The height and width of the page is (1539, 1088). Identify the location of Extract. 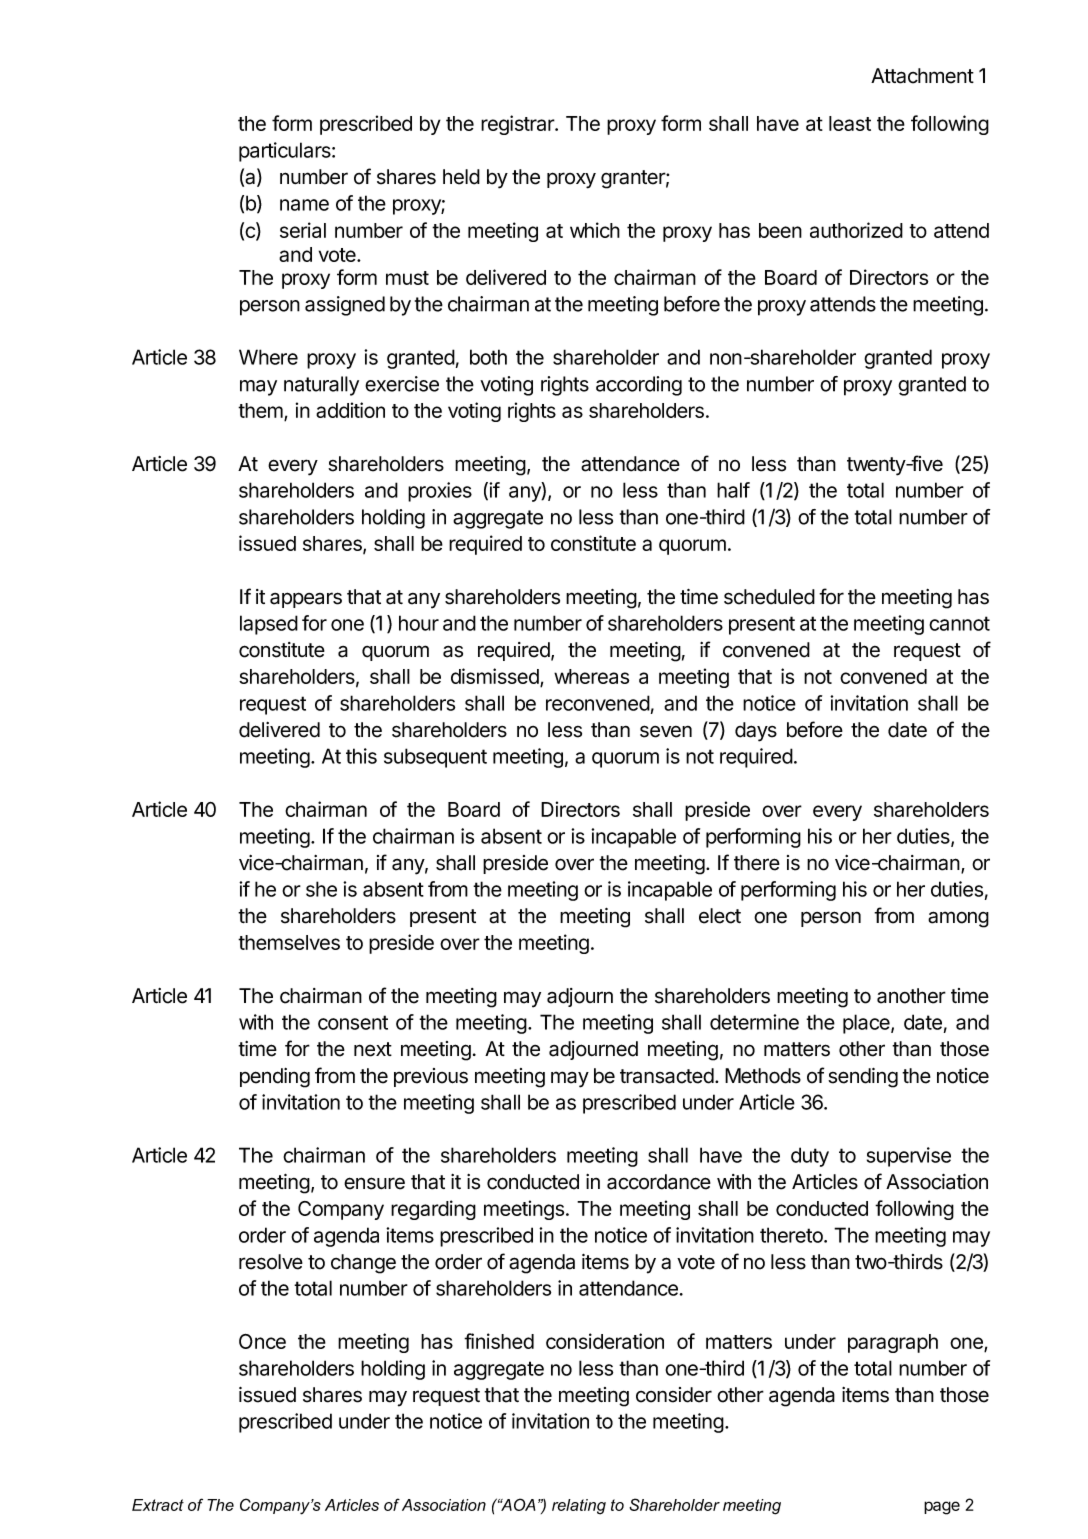
(158, 1505).
